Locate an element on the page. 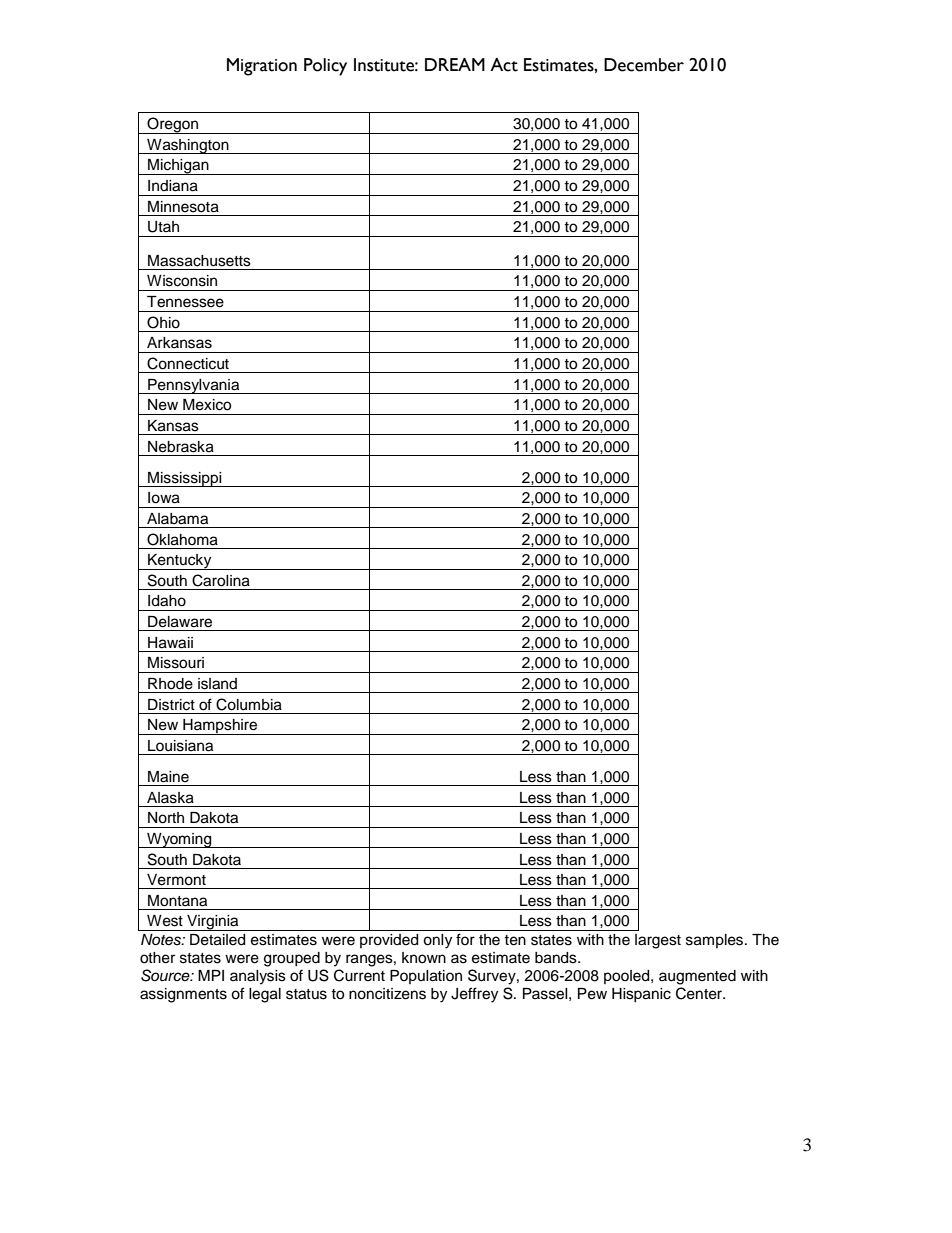 Image resolution: width=952 pixels, height=1233 pixels. DREAM is located at coordinates (455, 64).
